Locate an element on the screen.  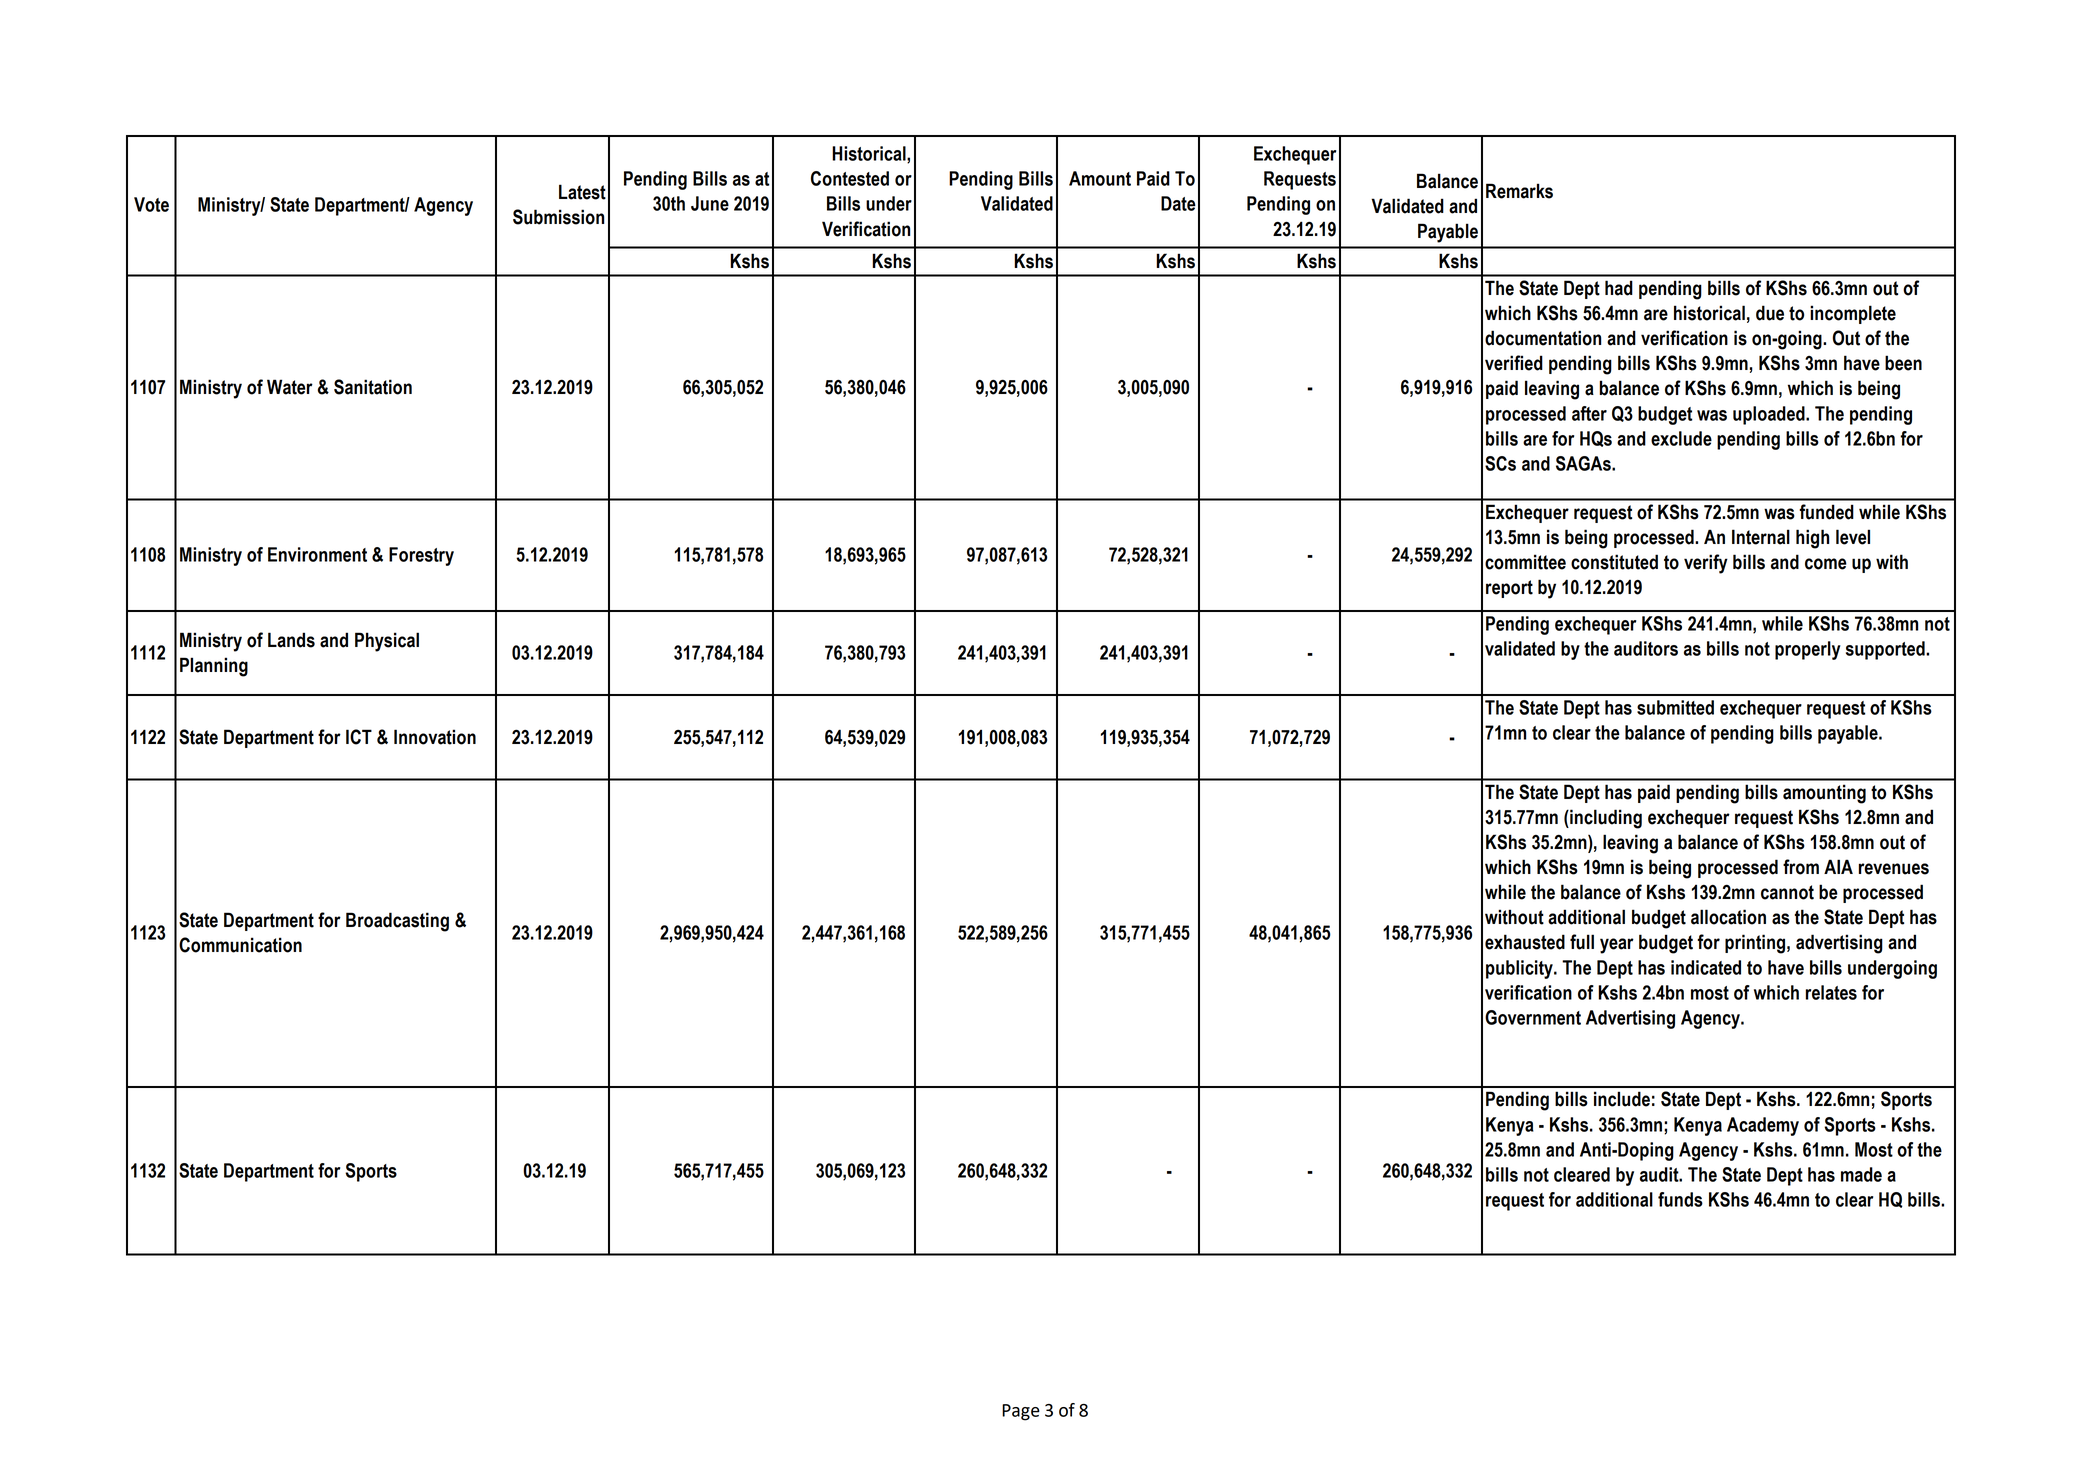
Submission is located at coordinates (558, 217).
